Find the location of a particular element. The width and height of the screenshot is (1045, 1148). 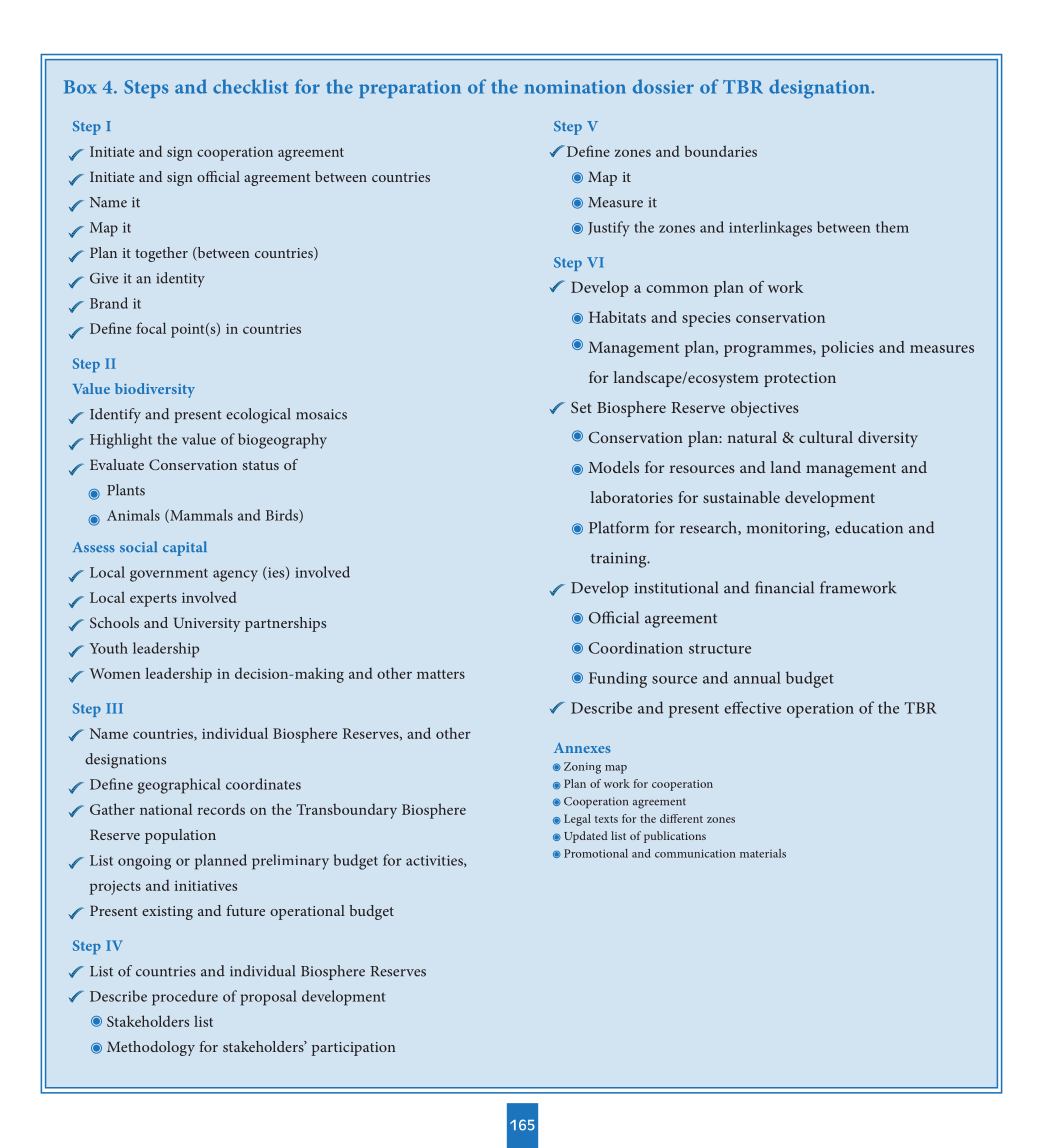

geographical is located at coordinates (179, 786).
